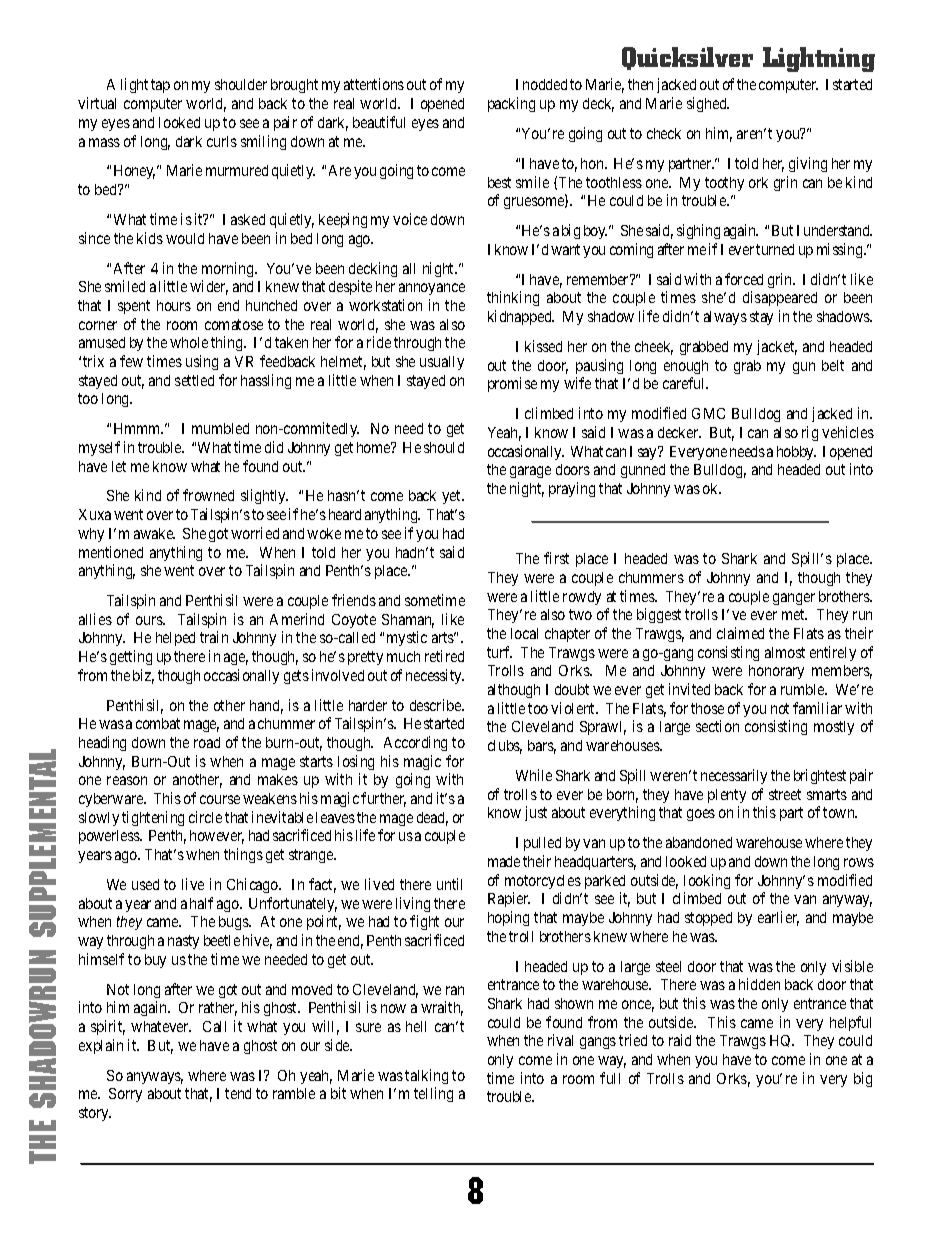  What do you see at coordinates (556, 558) in the document?
I see `first` at bounding box center [556, 558].
